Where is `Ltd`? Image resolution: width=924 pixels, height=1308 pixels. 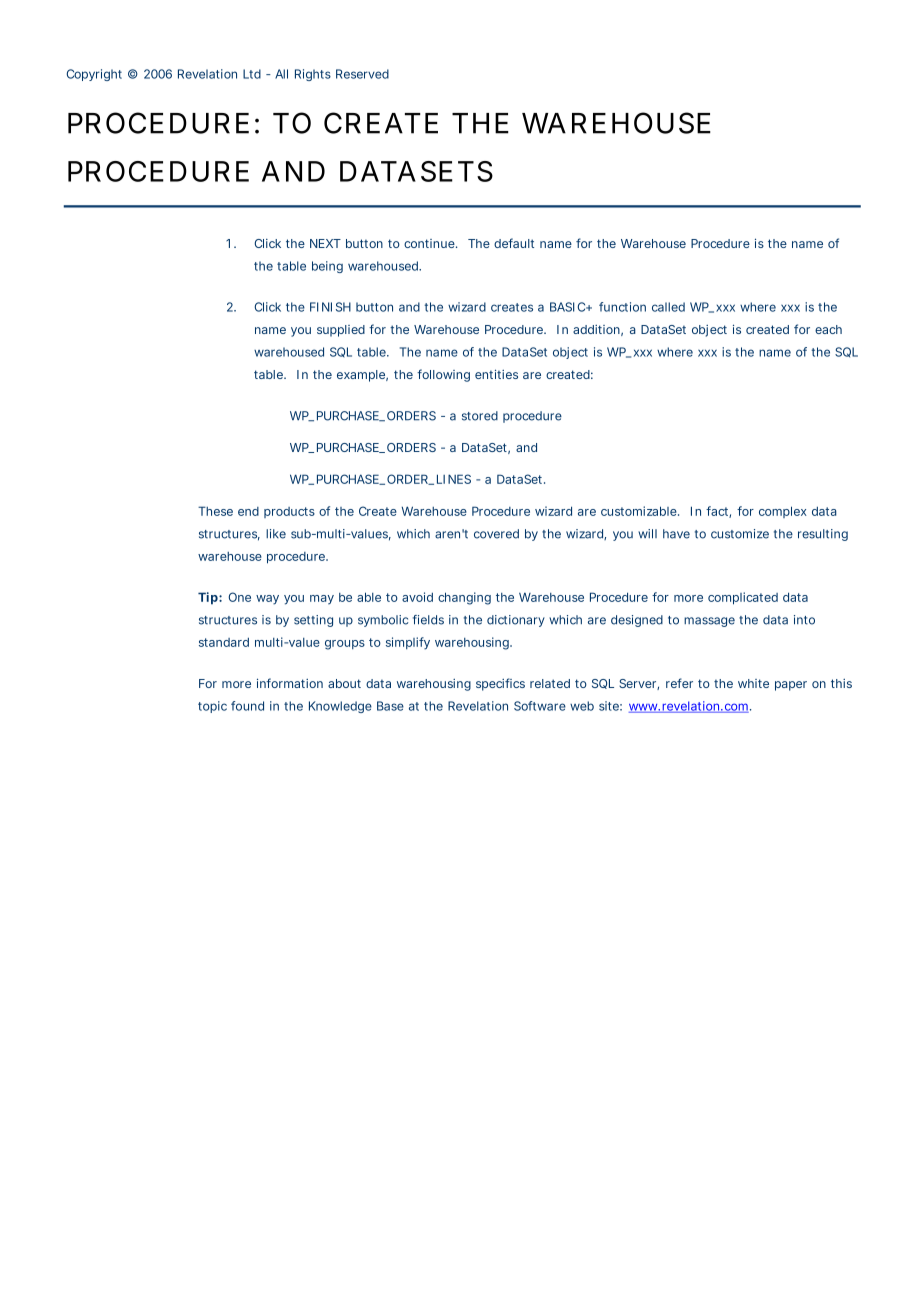 Ltd is located at coordinates (252, 74).
